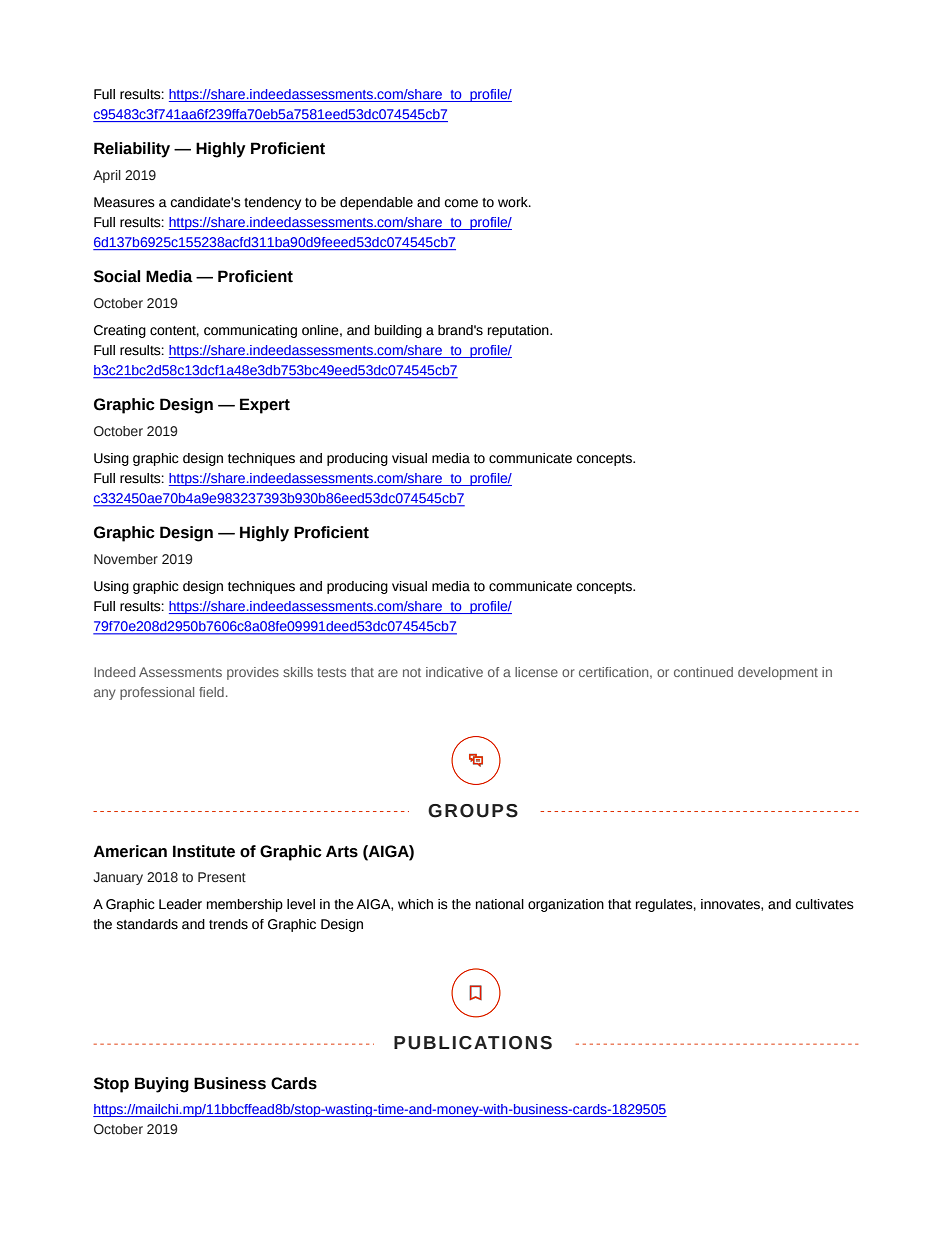  I want to click on come, so click(461, 203).
